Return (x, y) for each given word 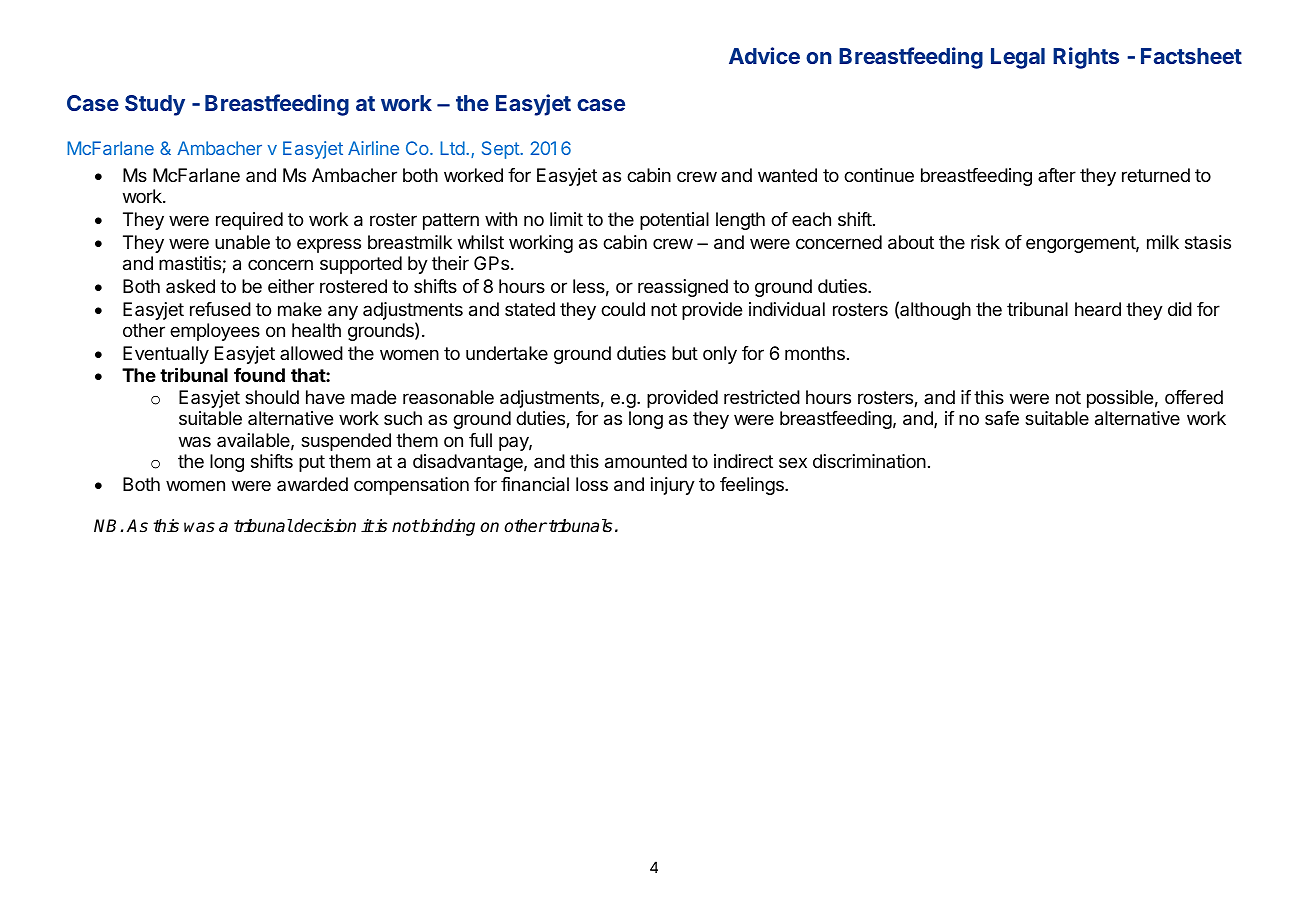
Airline (373, 148)
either (291, 286)
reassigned (683, 288)
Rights (1086, 58)
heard (1098, 309)
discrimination (869, 461)
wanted (787, 175)
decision (325, 526)
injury (673, 486)
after (1057, 175)
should (272, 397)
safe (1002, 418)
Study (155, 105)
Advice (764, 55)
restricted (762, 397)
